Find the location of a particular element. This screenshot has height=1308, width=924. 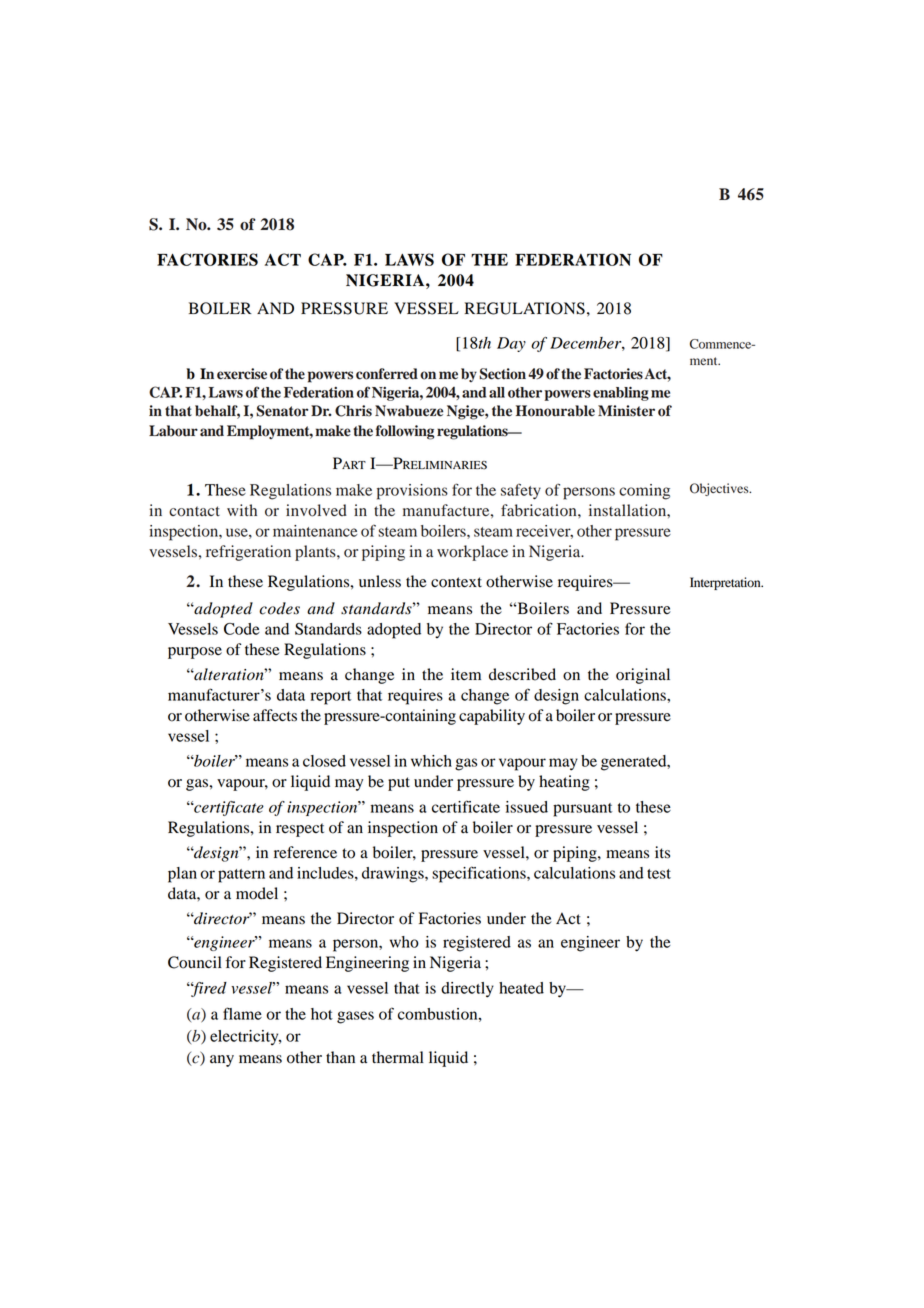

Section is located at coordinates (502, 374).
